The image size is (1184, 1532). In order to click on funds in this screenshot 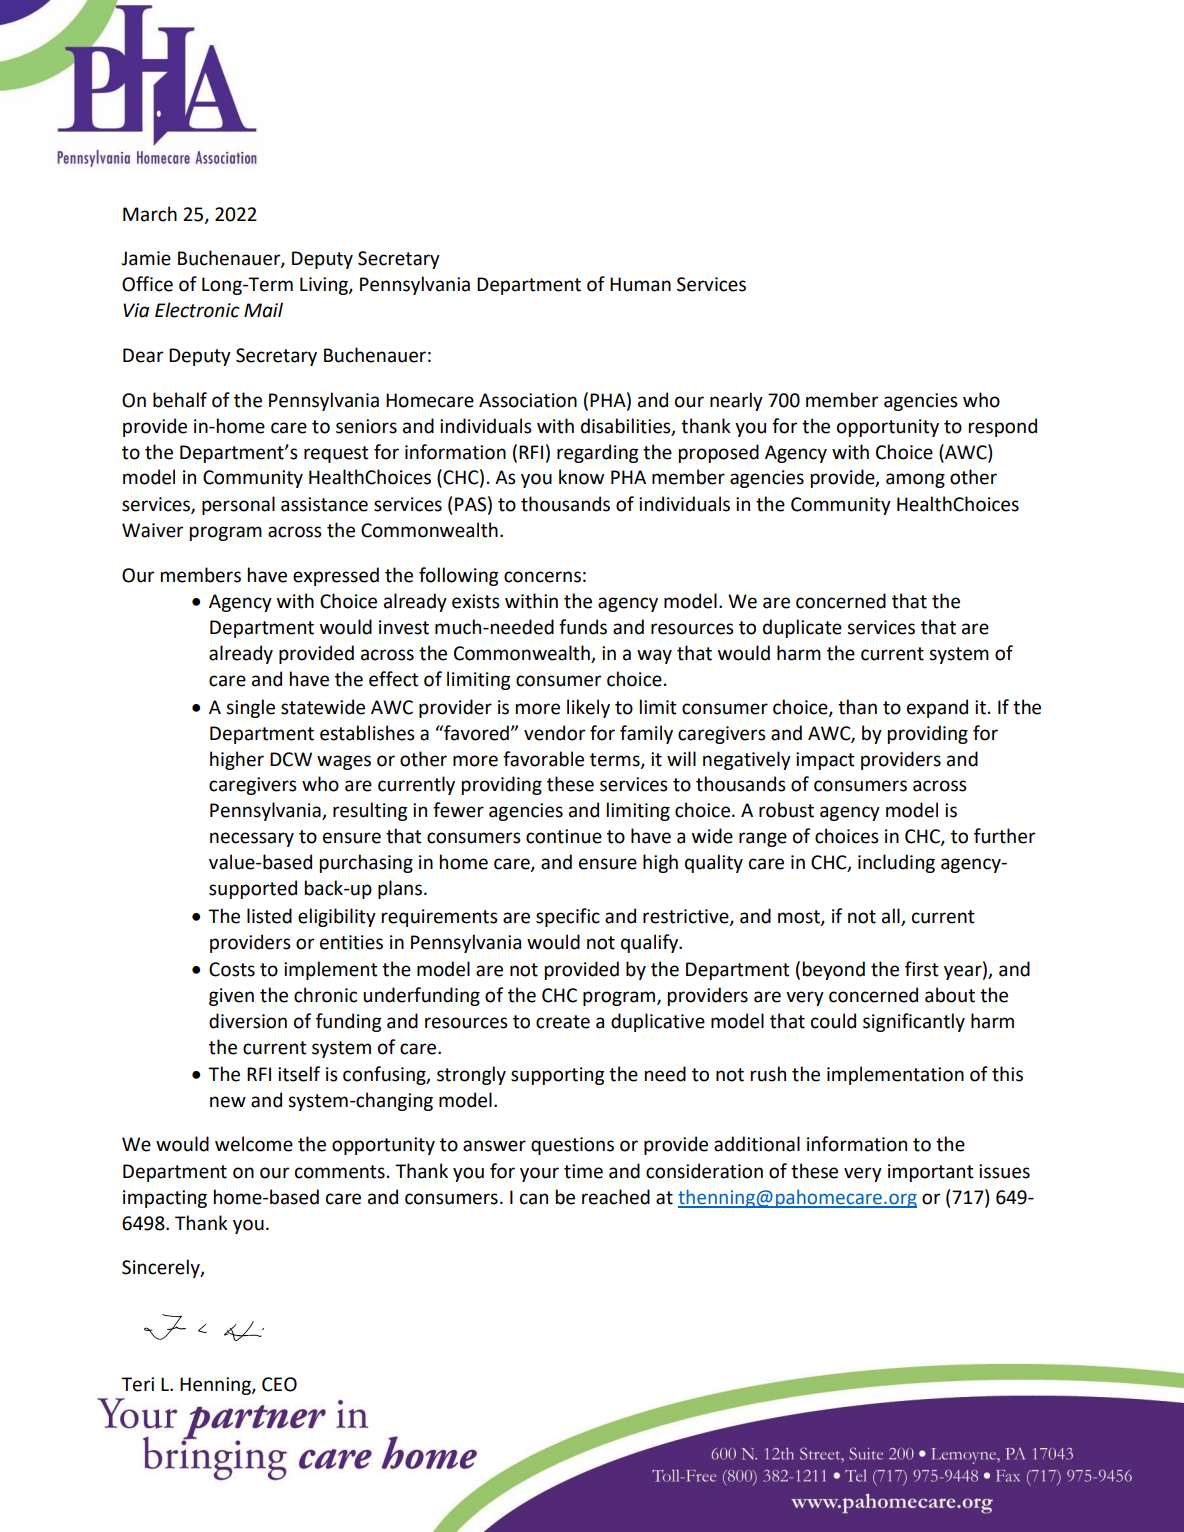, I will do `click(583, 627)`.
